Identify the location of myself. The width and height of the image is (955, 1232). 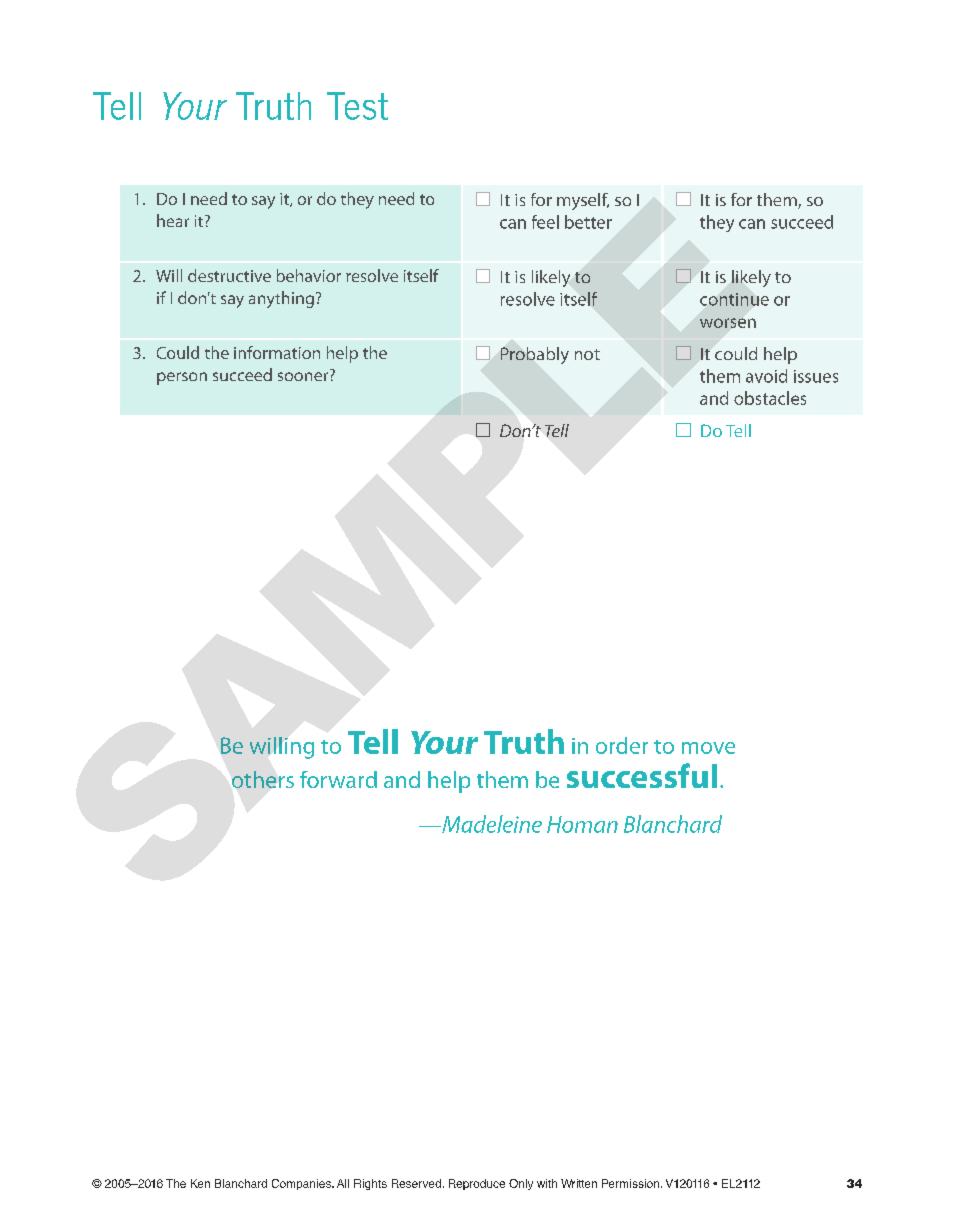
(583, 201).
